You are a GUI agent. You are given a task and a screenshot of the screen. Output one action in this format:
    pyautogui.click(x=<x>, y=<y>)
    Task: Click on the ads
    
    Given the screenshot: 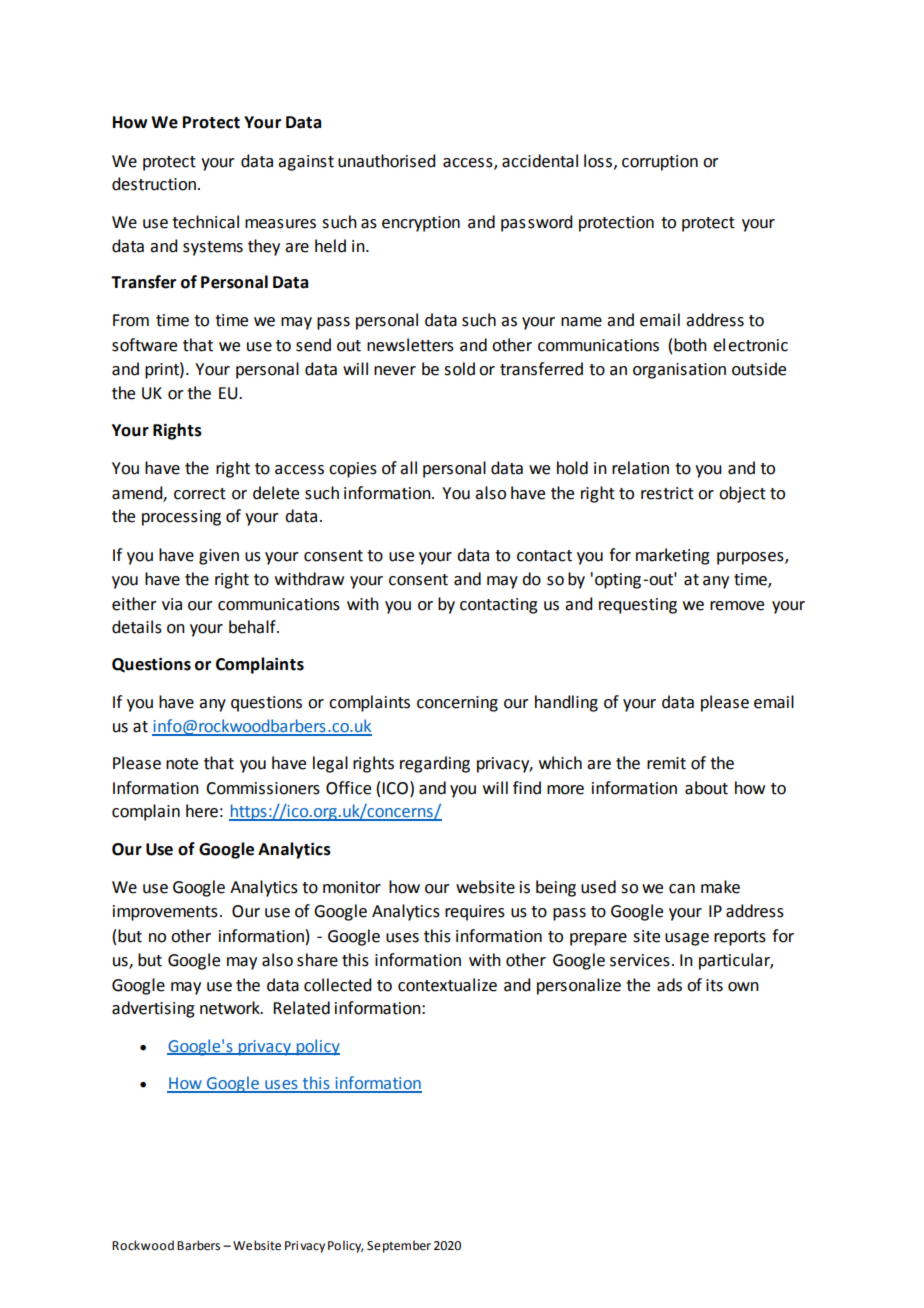 What is the action you would take?
    pyautogui.click(x=669, y=985)
